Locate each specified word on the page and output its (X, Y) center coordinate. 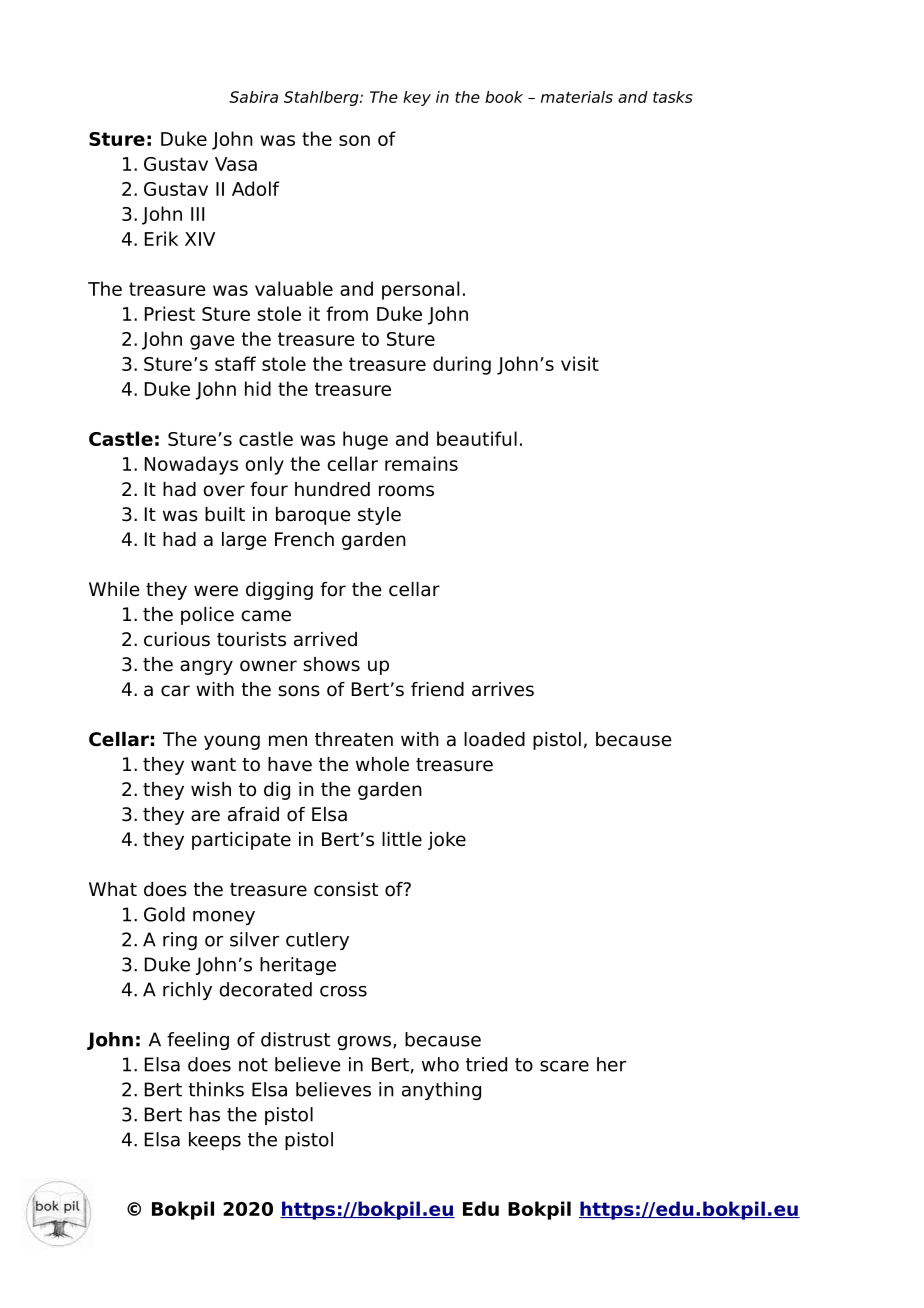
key (417, 98)
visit (580, 363)
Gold (164, 914)
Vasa (236, 164)
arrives (503, 689)
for (333, 589)
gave (212, 342)
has (205, 1114)
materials (577, 97)
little (402, 839)
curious (177, 639)
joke (447, 841)
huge (365, 440)
